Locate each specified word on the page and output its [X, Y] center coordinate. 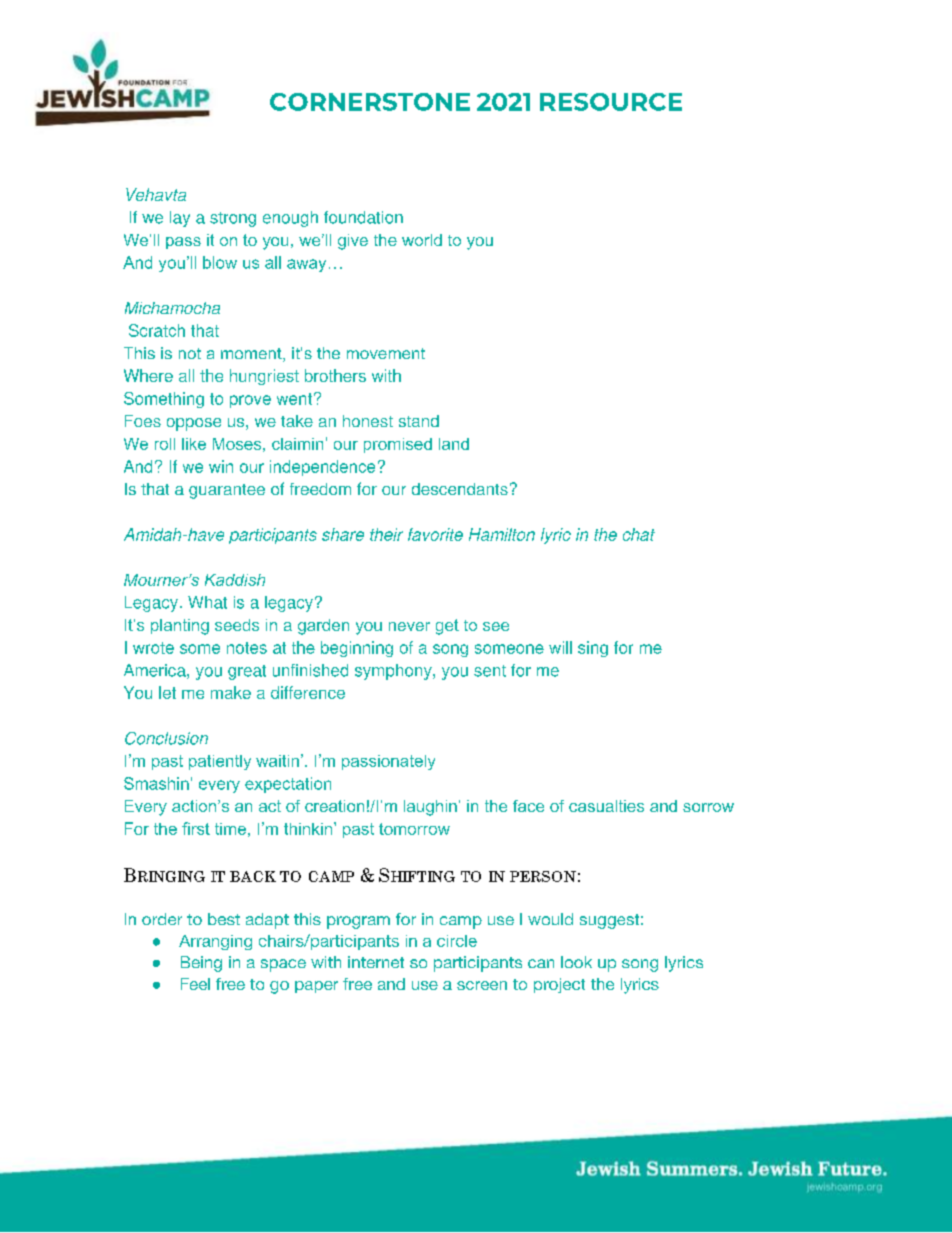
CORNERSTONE [370, 102]
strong [233, 219]
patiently [220, 762]
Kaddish [235, 580]
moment [252, 355]
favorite [435, 534]
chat [639, 534]
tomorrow [414, 829]
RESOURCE [611, 102]
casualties [606, 806]
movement [386, 353]
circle [457, 941]
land [454, 444]
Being [201, 964]
